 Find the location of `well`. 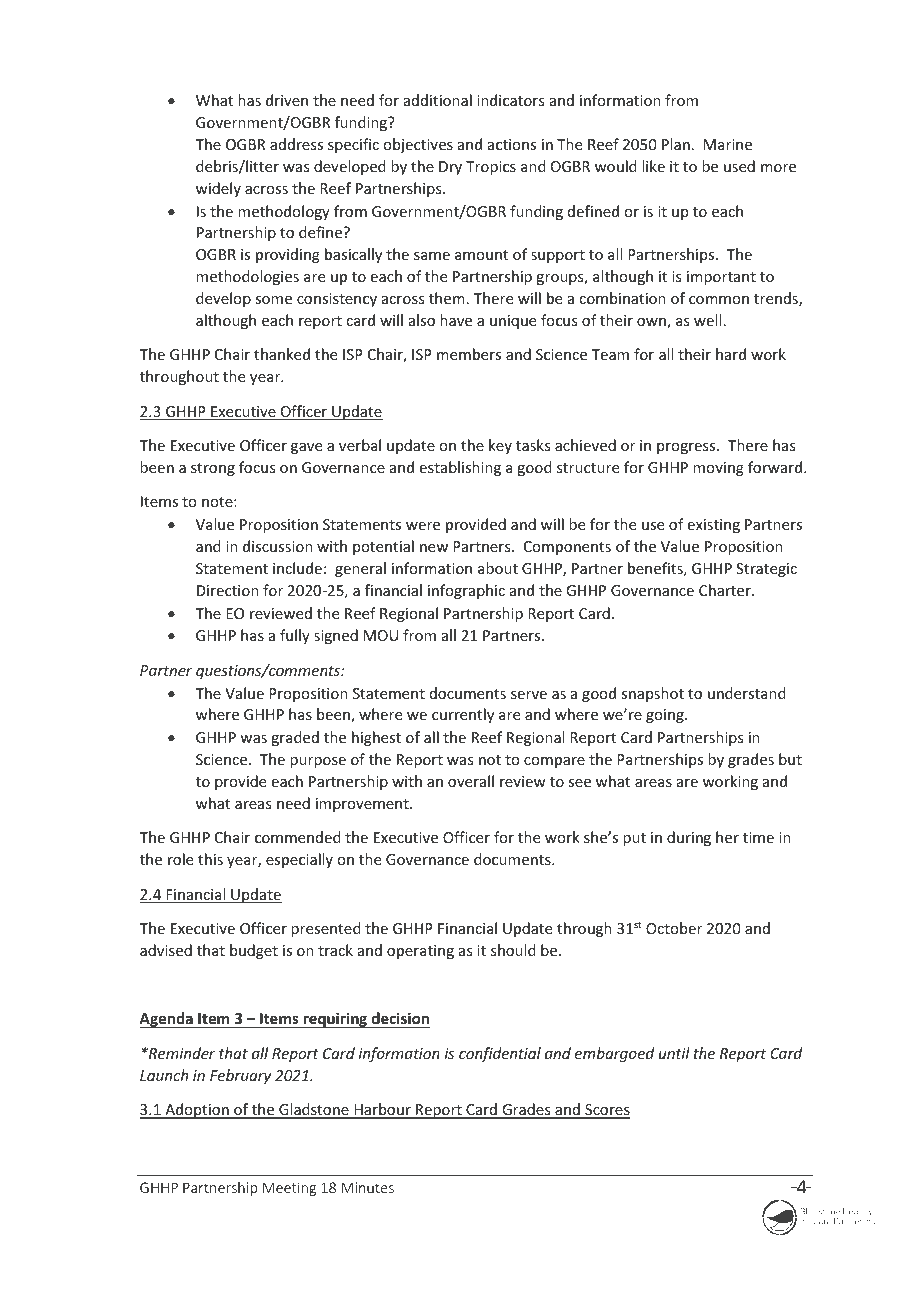

well is located at coordinates (707, 320).
